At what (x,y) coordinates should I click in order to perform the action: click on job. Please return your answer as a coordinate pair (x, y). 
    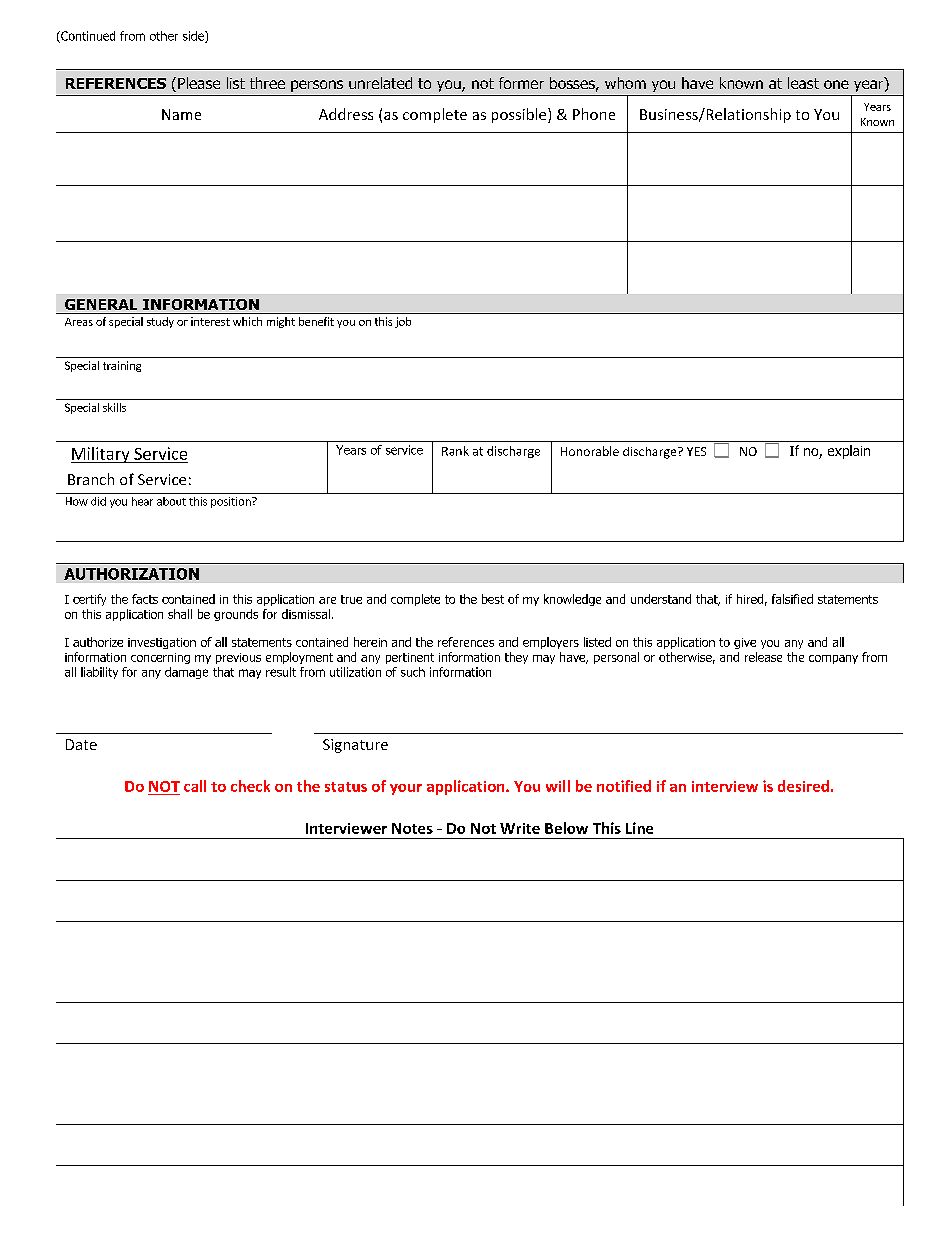
    Looking at the image, I should click on (403, 322).
